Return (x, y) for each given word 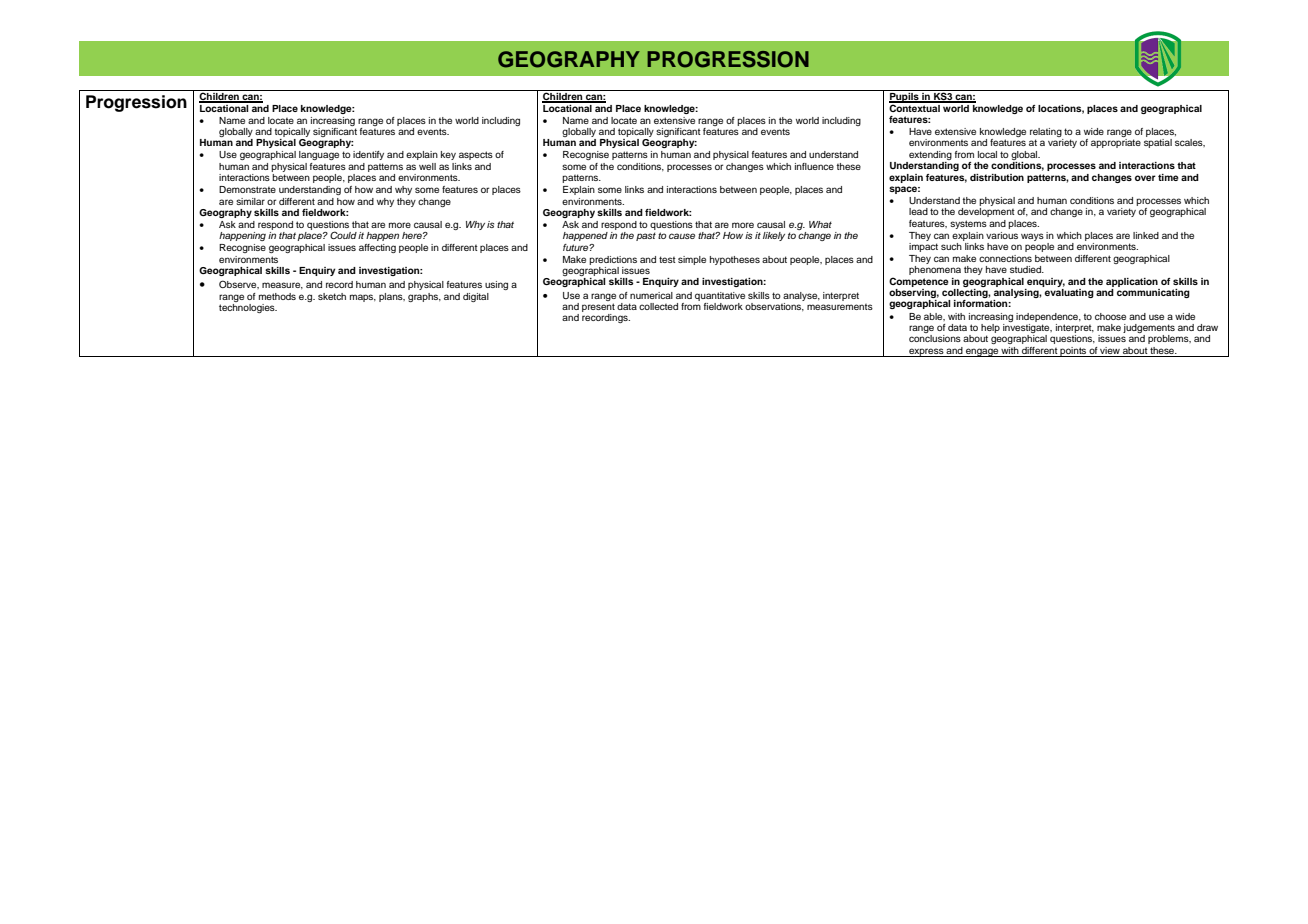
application (1132, 282)
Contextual (915, 107)
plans (392, 297)
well (427, 166)
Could (343, 235)
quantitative (720, 296)
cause (682, 236)
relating (1046, 134)
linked (1146, 235)
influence (814, 166)
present (598, 307)
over (1145, 178)
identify (368, 155)
